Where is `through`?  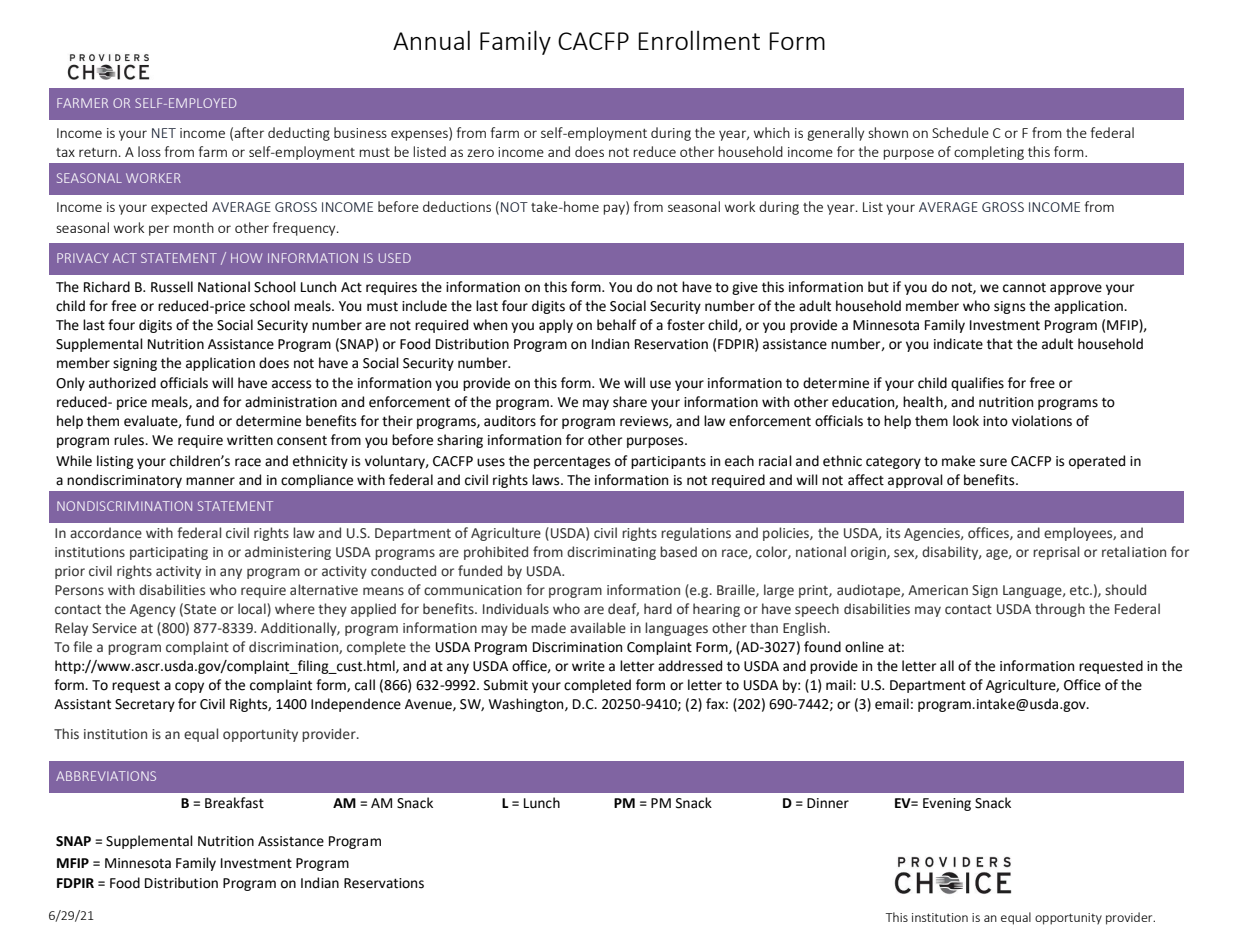 through is located at coordinates (1060, 610).
